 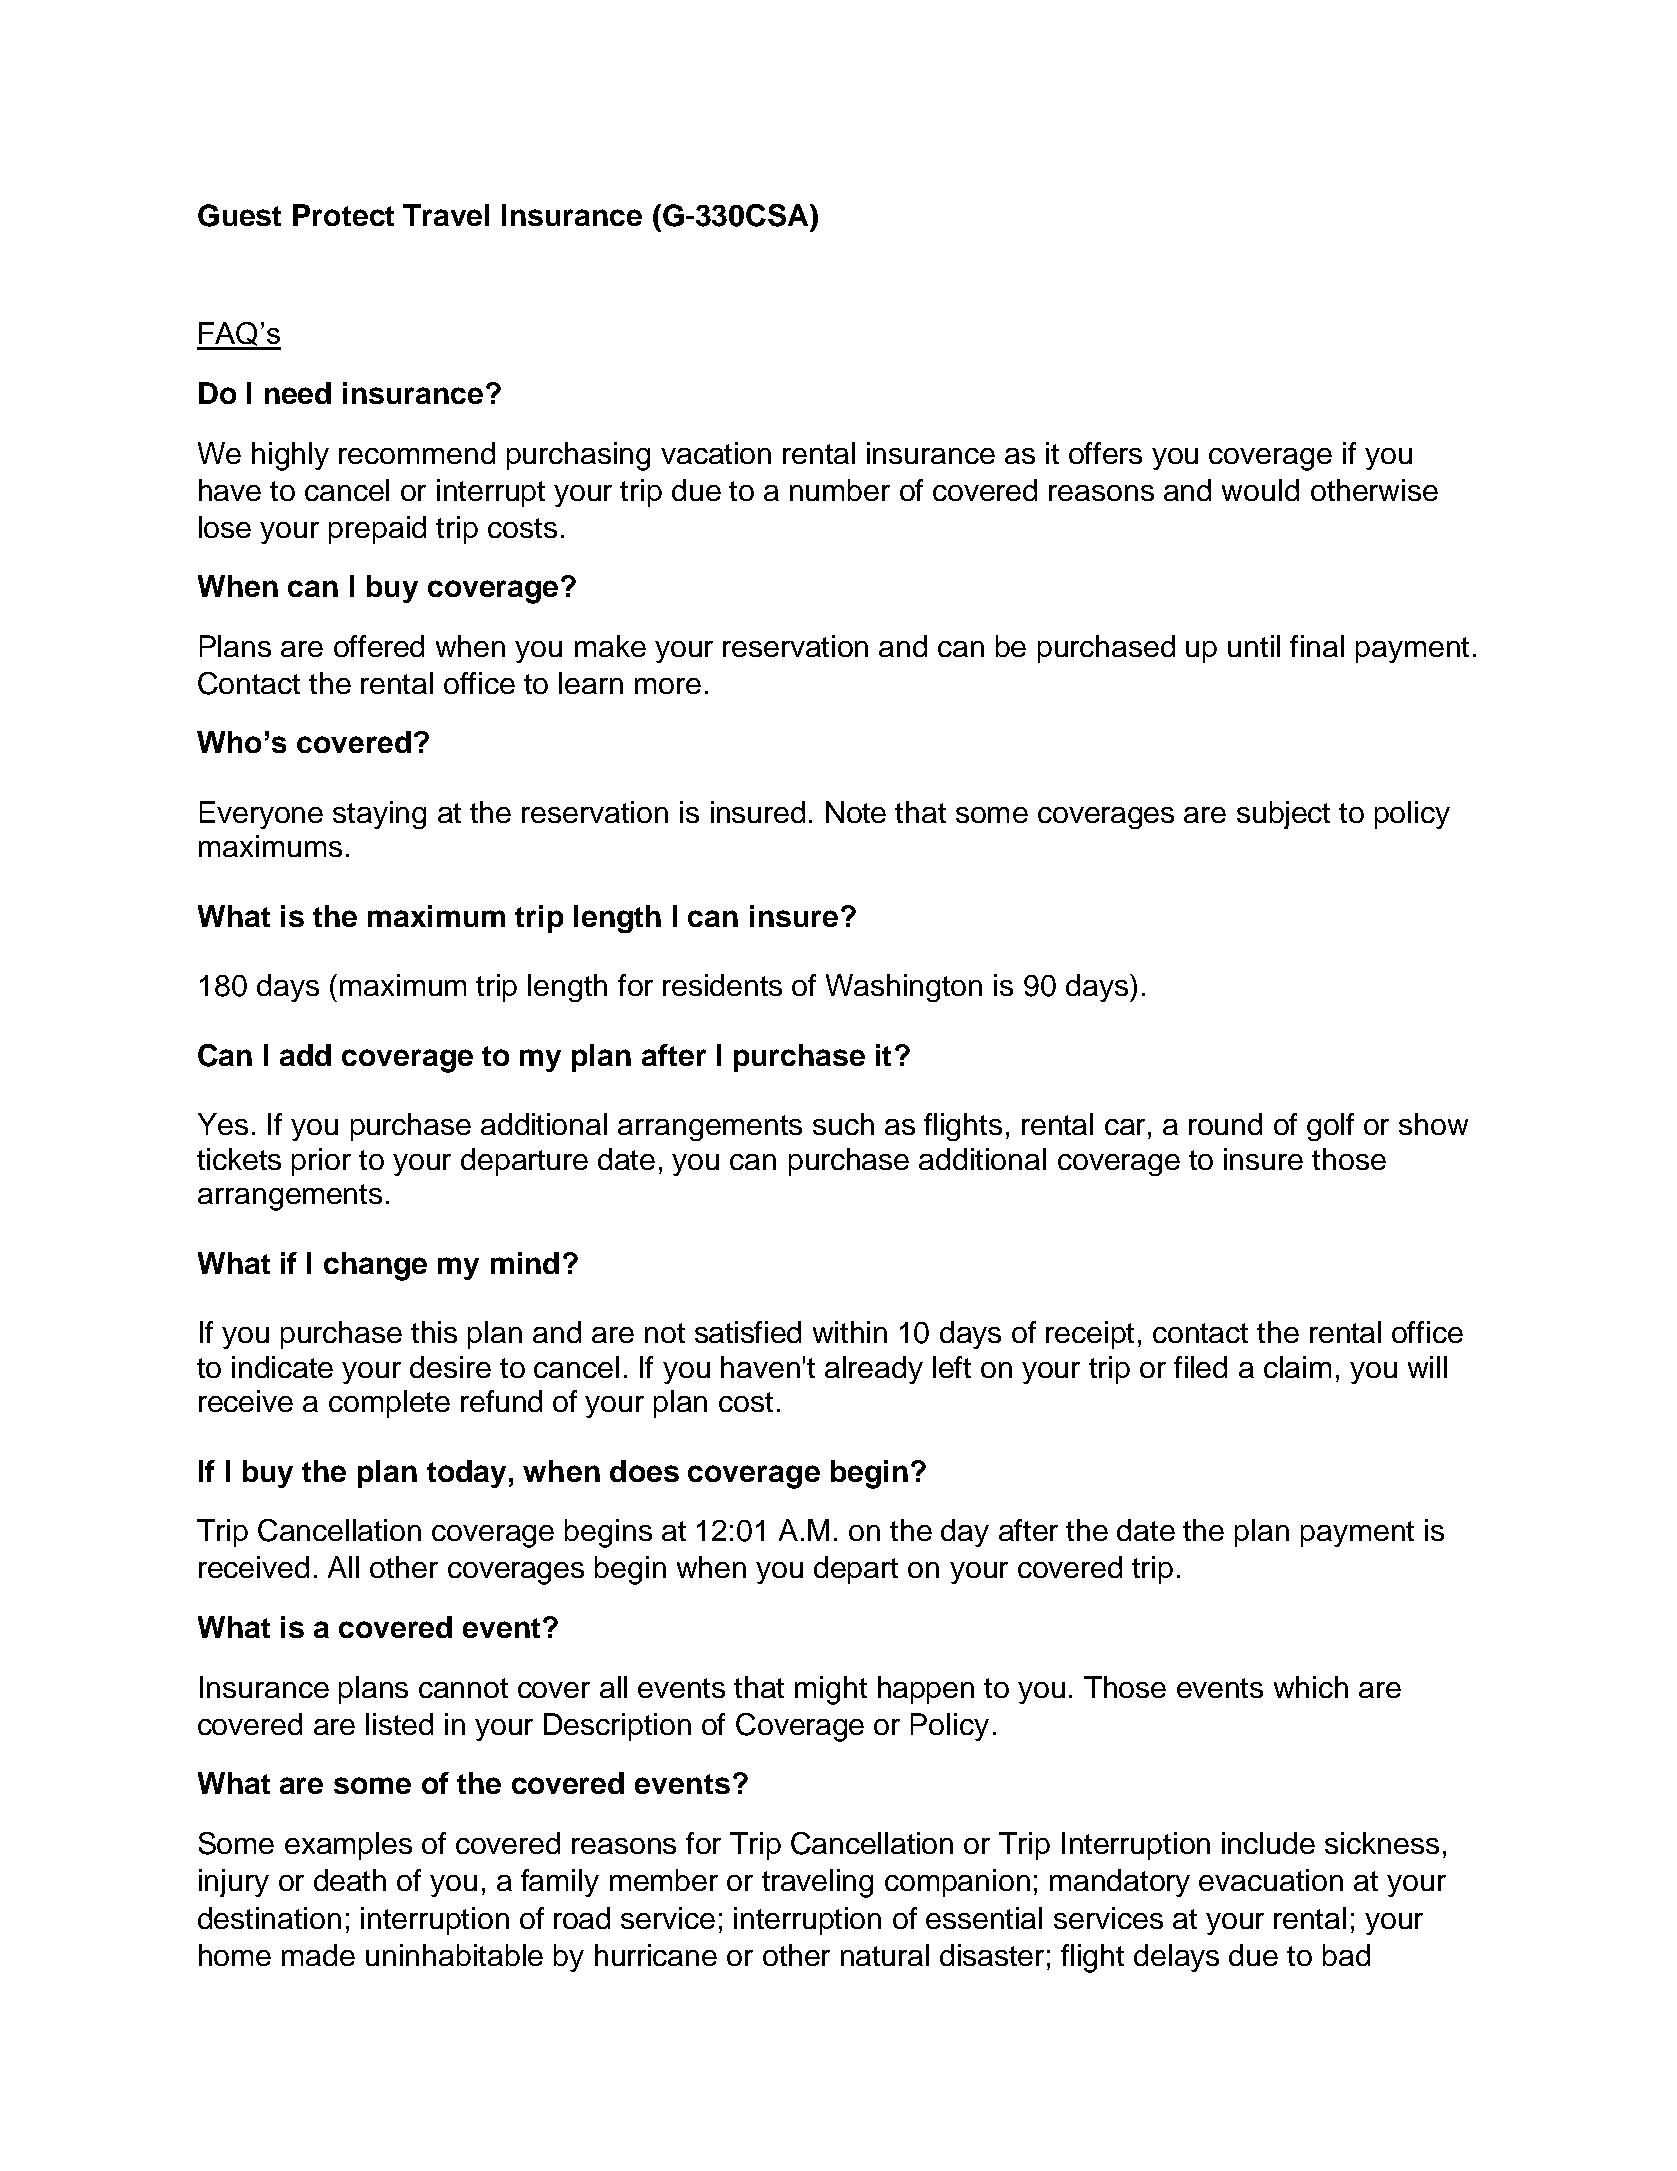 I want to click on evacuation, so click(x=1271, y=1880).
